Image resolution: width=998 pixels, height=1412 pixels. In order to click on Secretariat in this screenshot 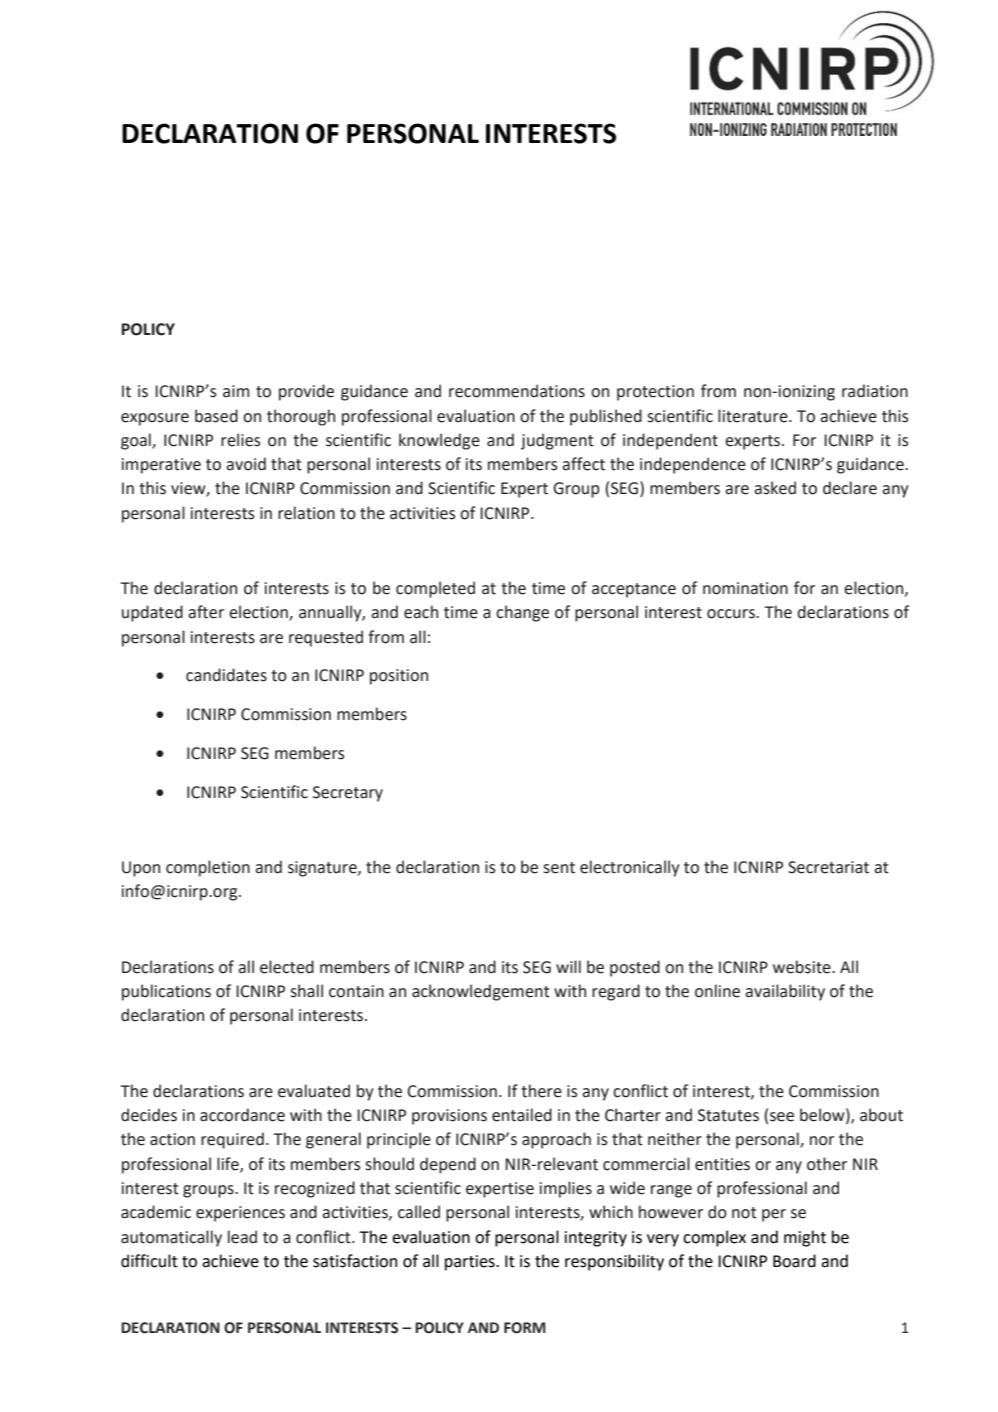, I will do `click(828, 867)`.
